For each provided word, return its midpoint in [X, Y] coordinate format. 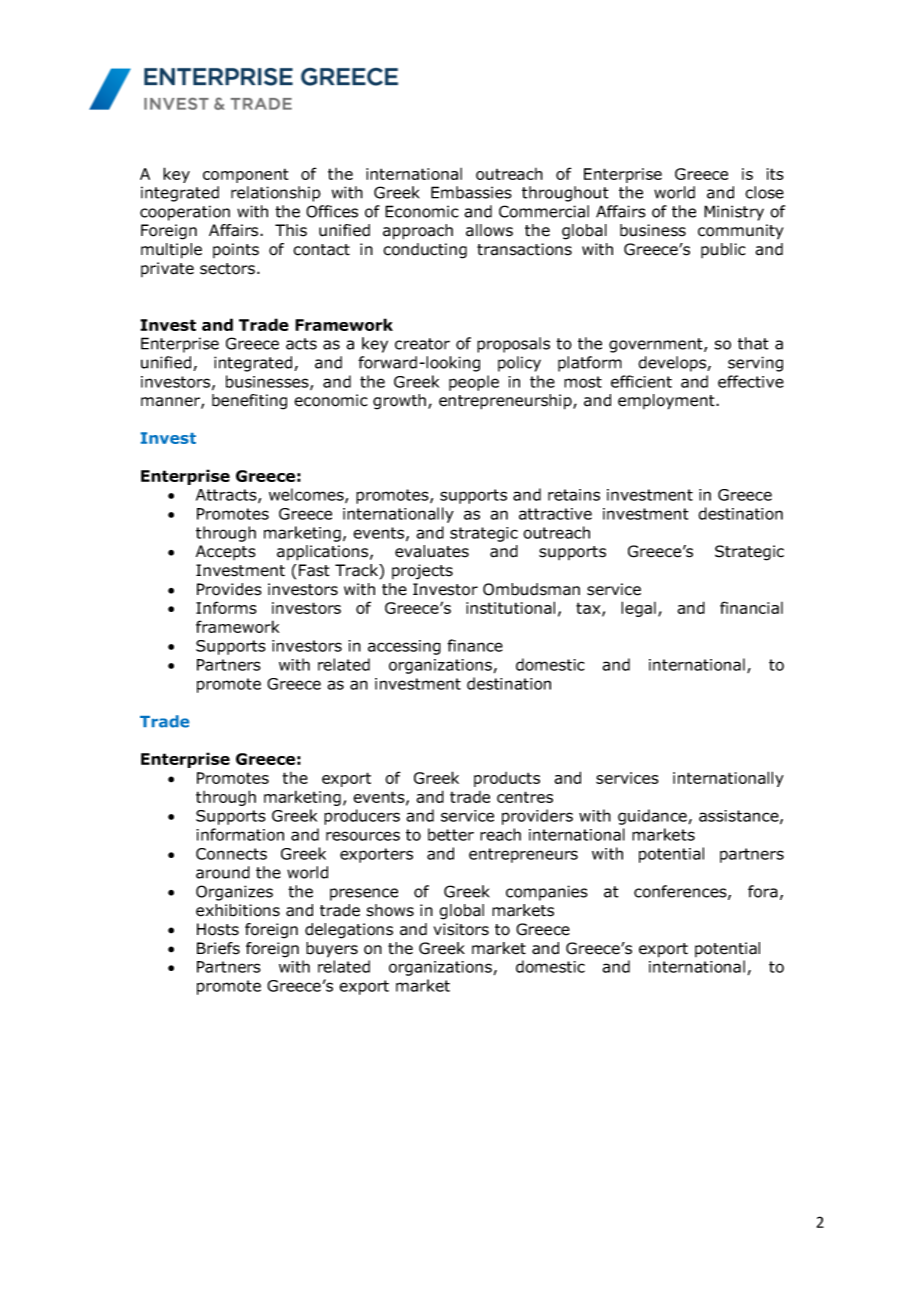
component [245, 175]
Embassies [471, 192]
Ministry [734, 213]
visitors [461, 929]
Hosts [218, 929]
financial [751, 607]
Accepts [226, 552]
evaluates [432, 551]
